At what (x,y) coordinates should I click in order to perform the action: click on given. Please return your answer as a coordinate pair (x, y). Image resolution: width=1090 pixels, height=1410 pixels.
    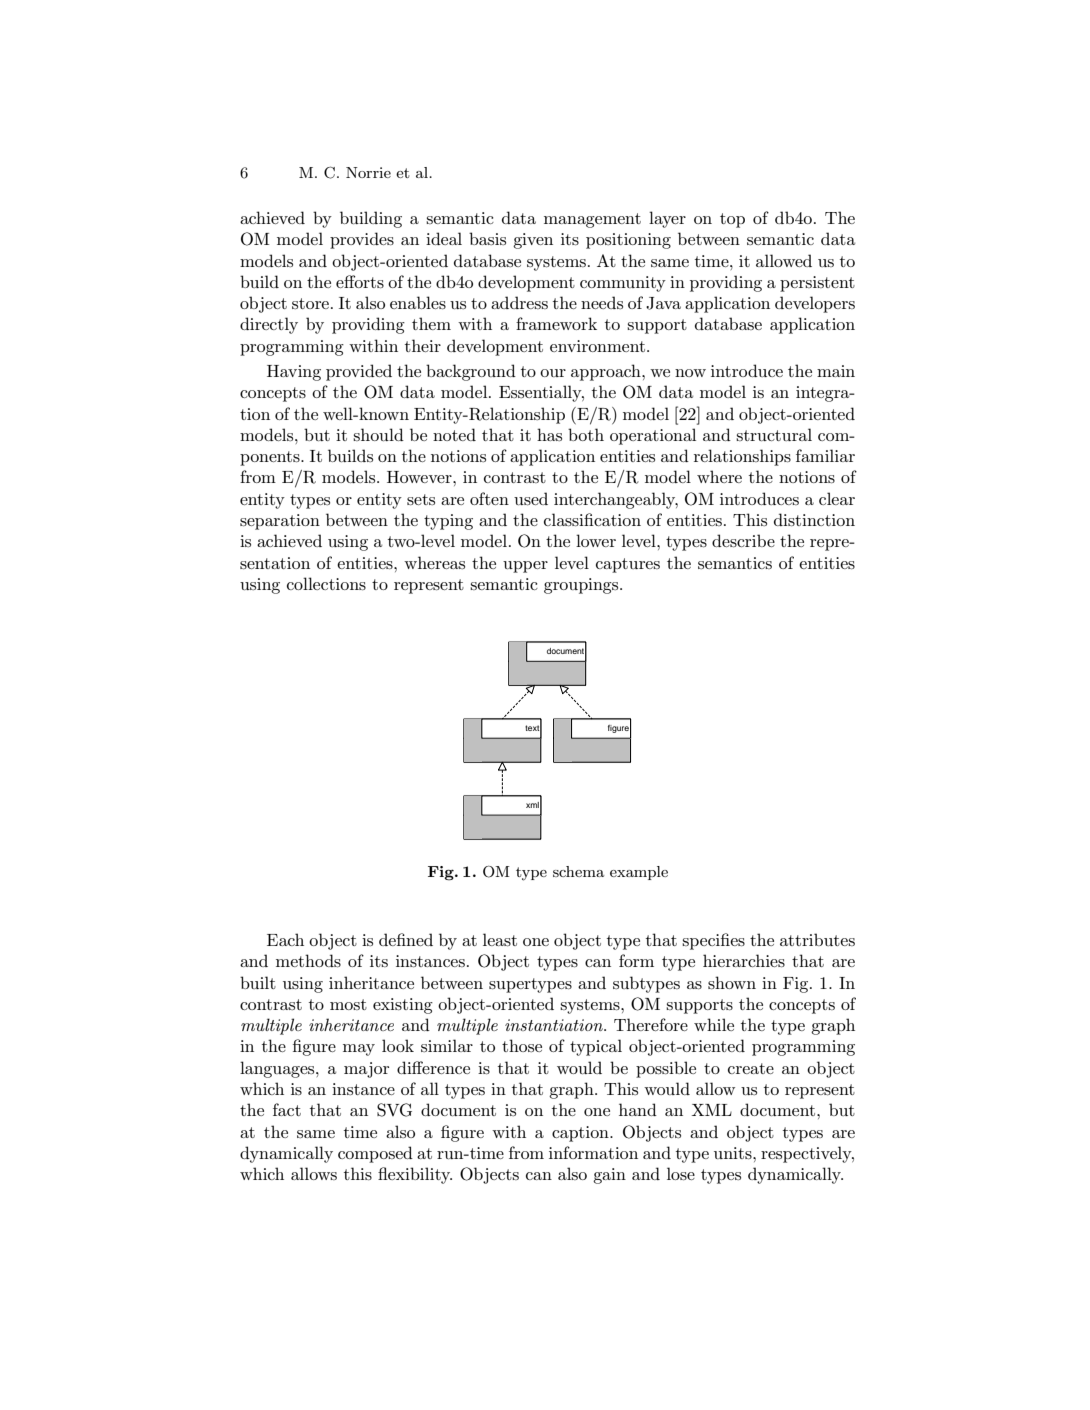
    Looking at the image, I should click on (533, 241).
